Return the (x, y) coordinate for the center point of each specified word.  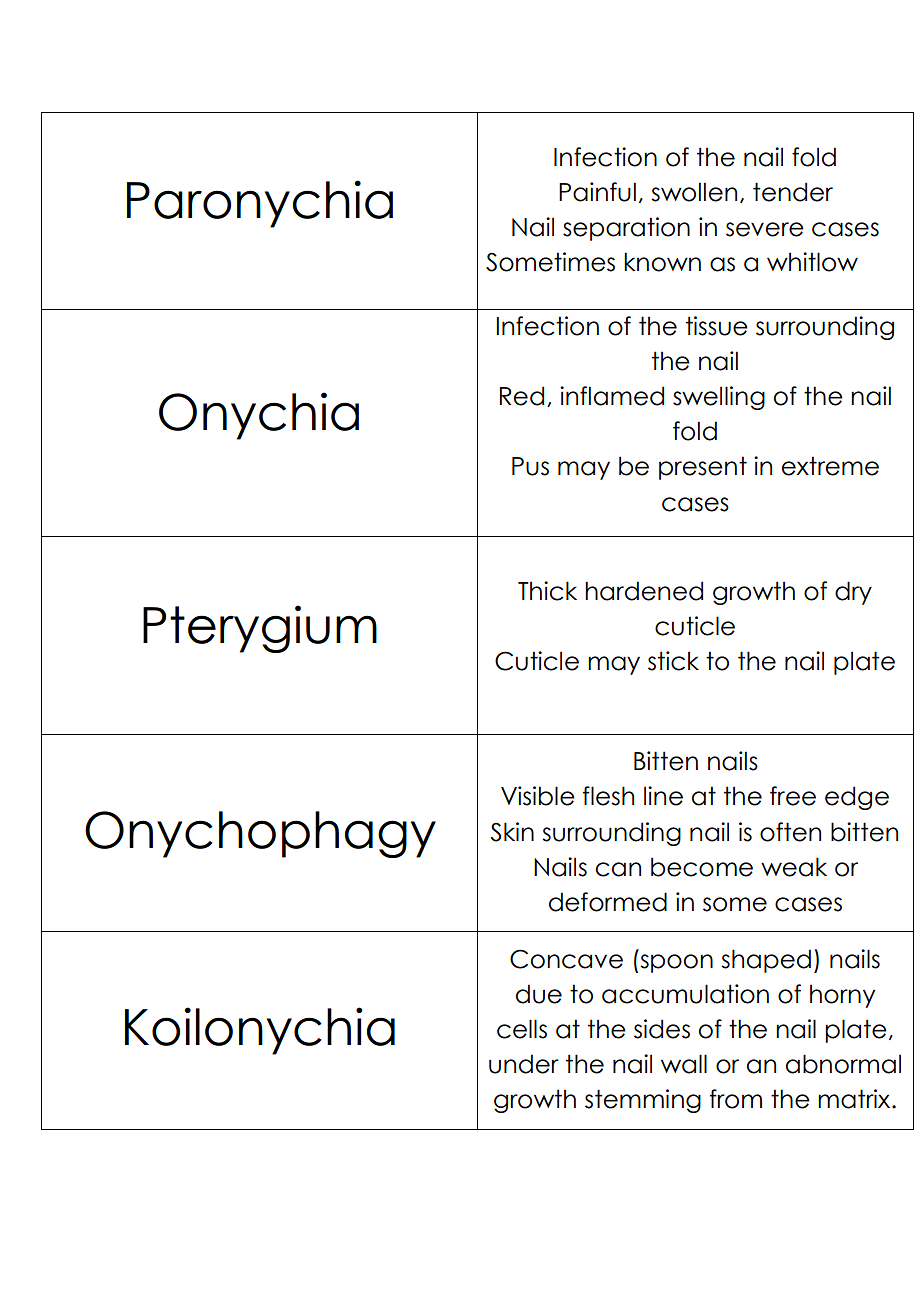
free (793, 796)
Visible (538, 796)
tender (793, 192)
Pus (530, 466)
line (663, 796)
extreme (830, 466)
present (703, 468)
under (524, 1064)
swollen (694, 192)
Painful (597, 192)
